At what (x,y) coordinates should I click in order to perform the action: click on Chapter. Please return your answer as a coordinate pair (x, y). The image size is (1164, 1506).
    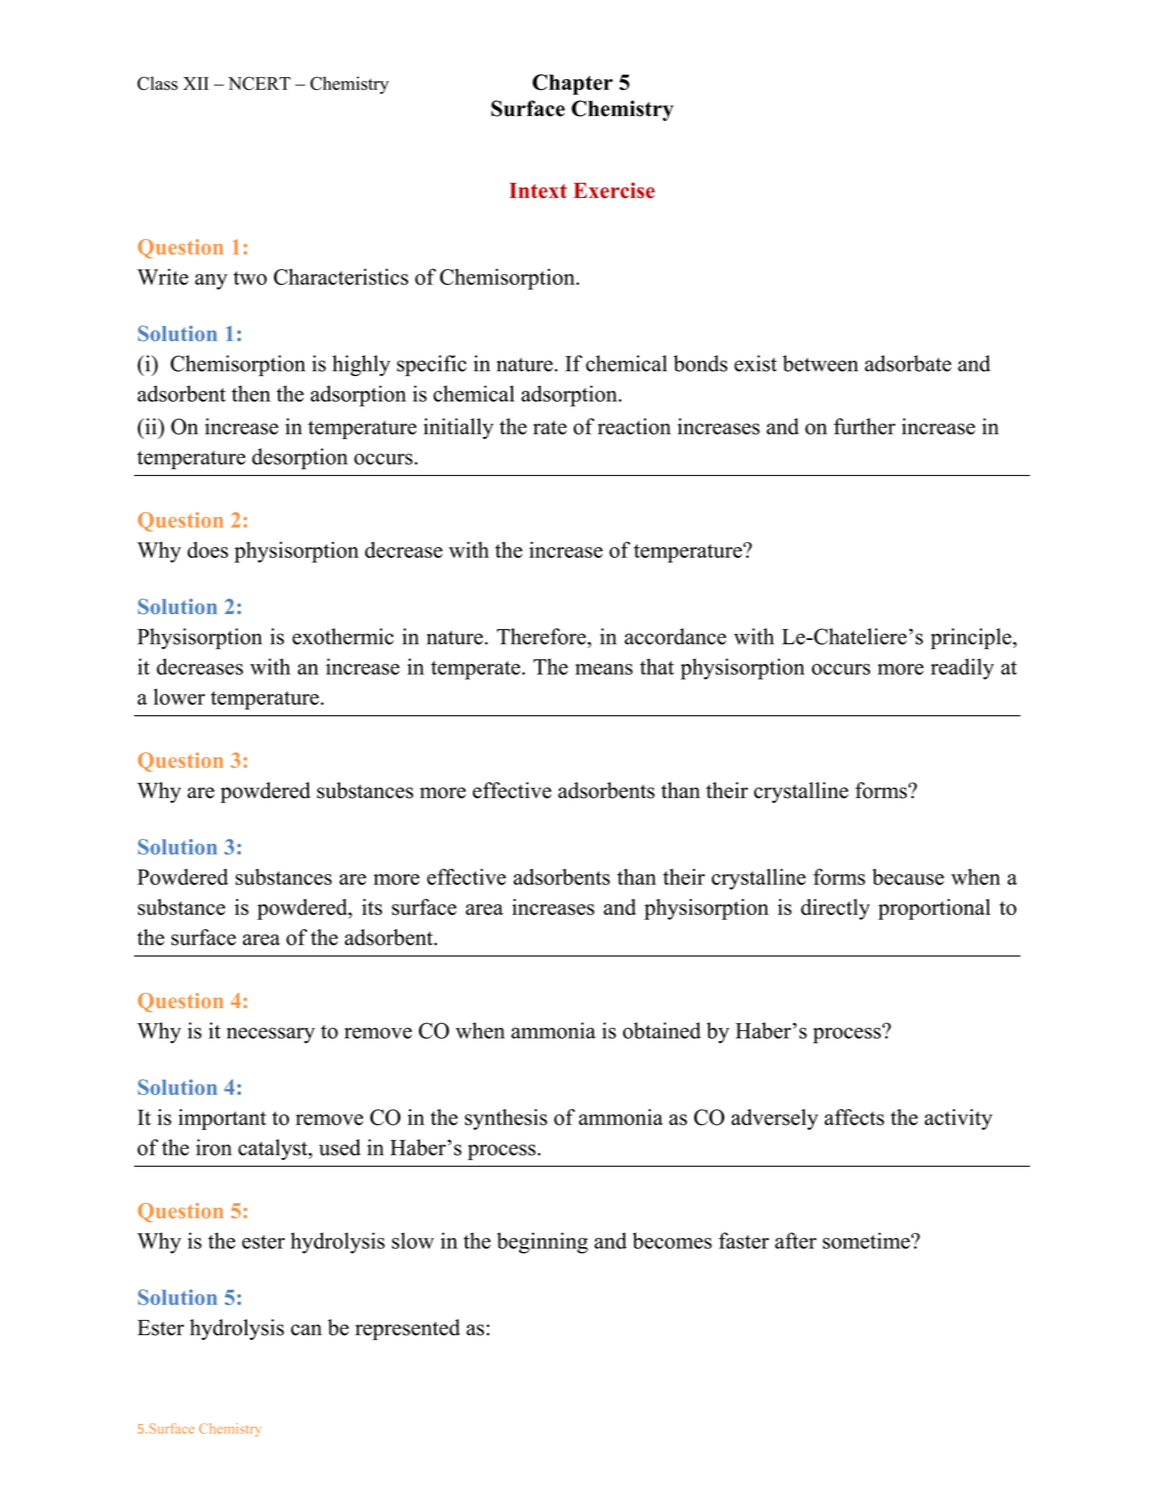
    Looking at the image, I should click on (572, 84).
